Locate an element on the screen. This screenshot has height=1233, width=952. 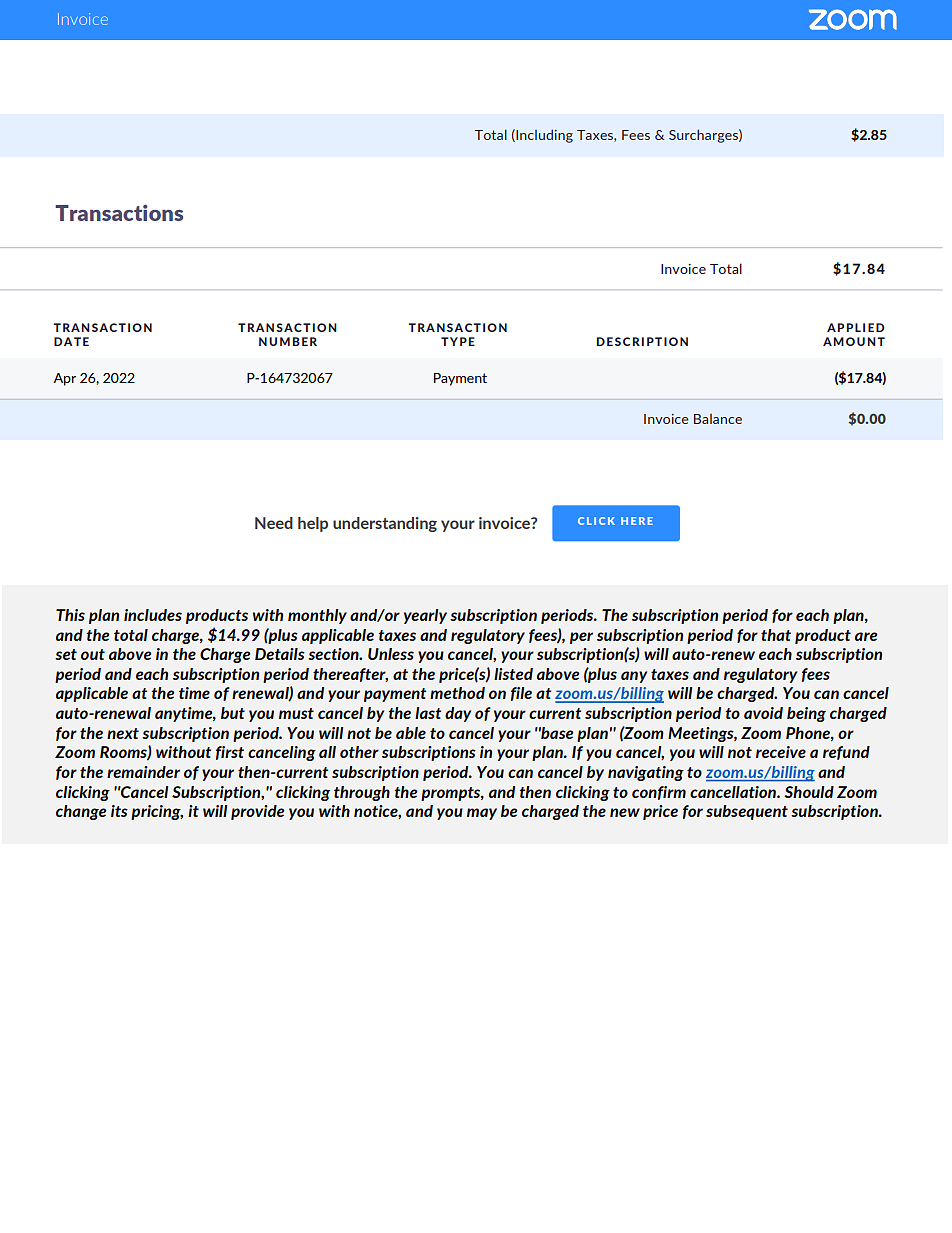
pricing is located at coordinates (157, 812).
